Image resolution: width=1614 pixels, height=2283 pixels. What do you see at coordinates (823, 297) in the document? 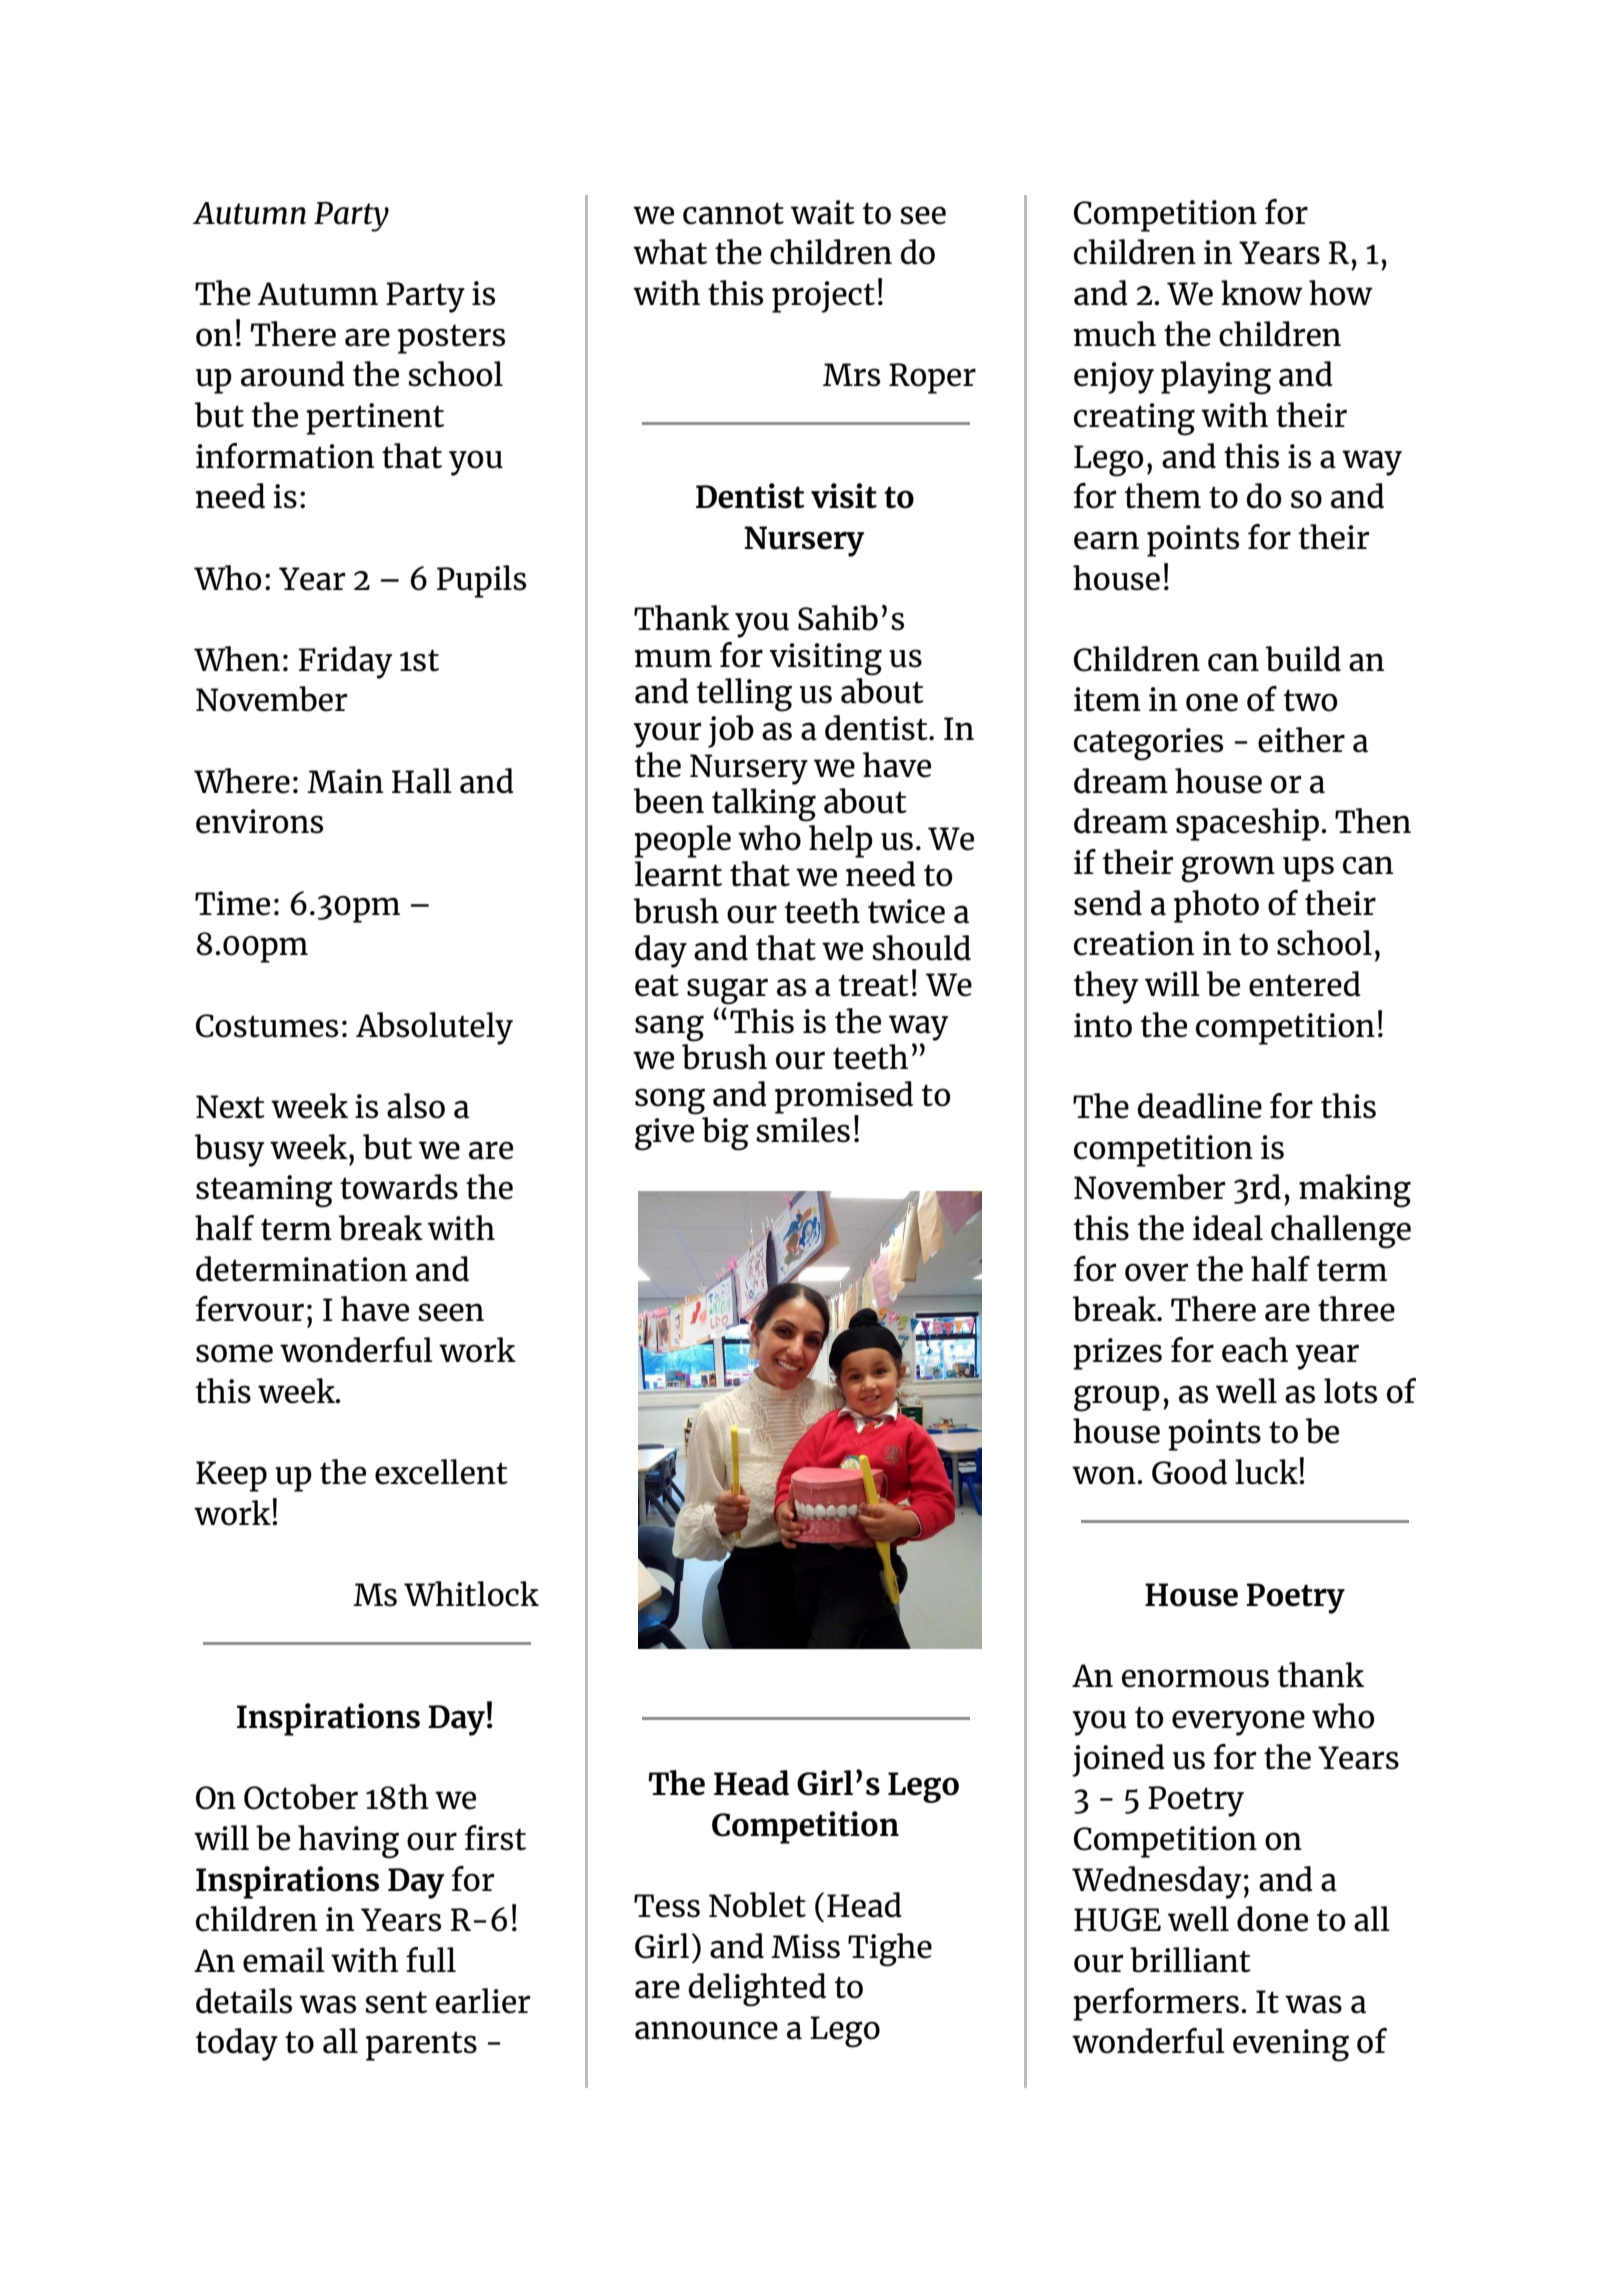
I see `project` at bounding box center [823, 297].
